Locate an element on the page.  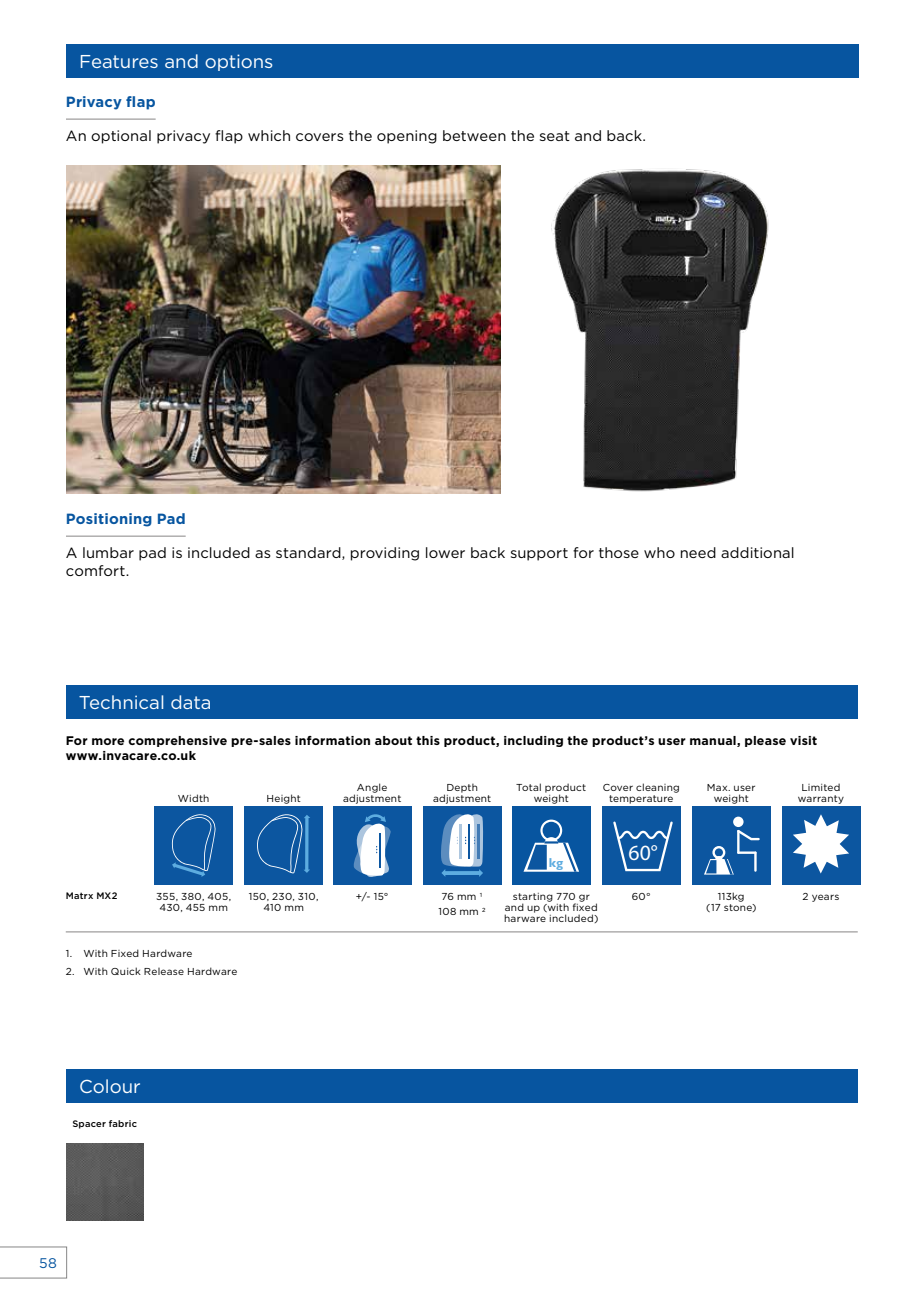
seat is located at coordinates (555, 136).
